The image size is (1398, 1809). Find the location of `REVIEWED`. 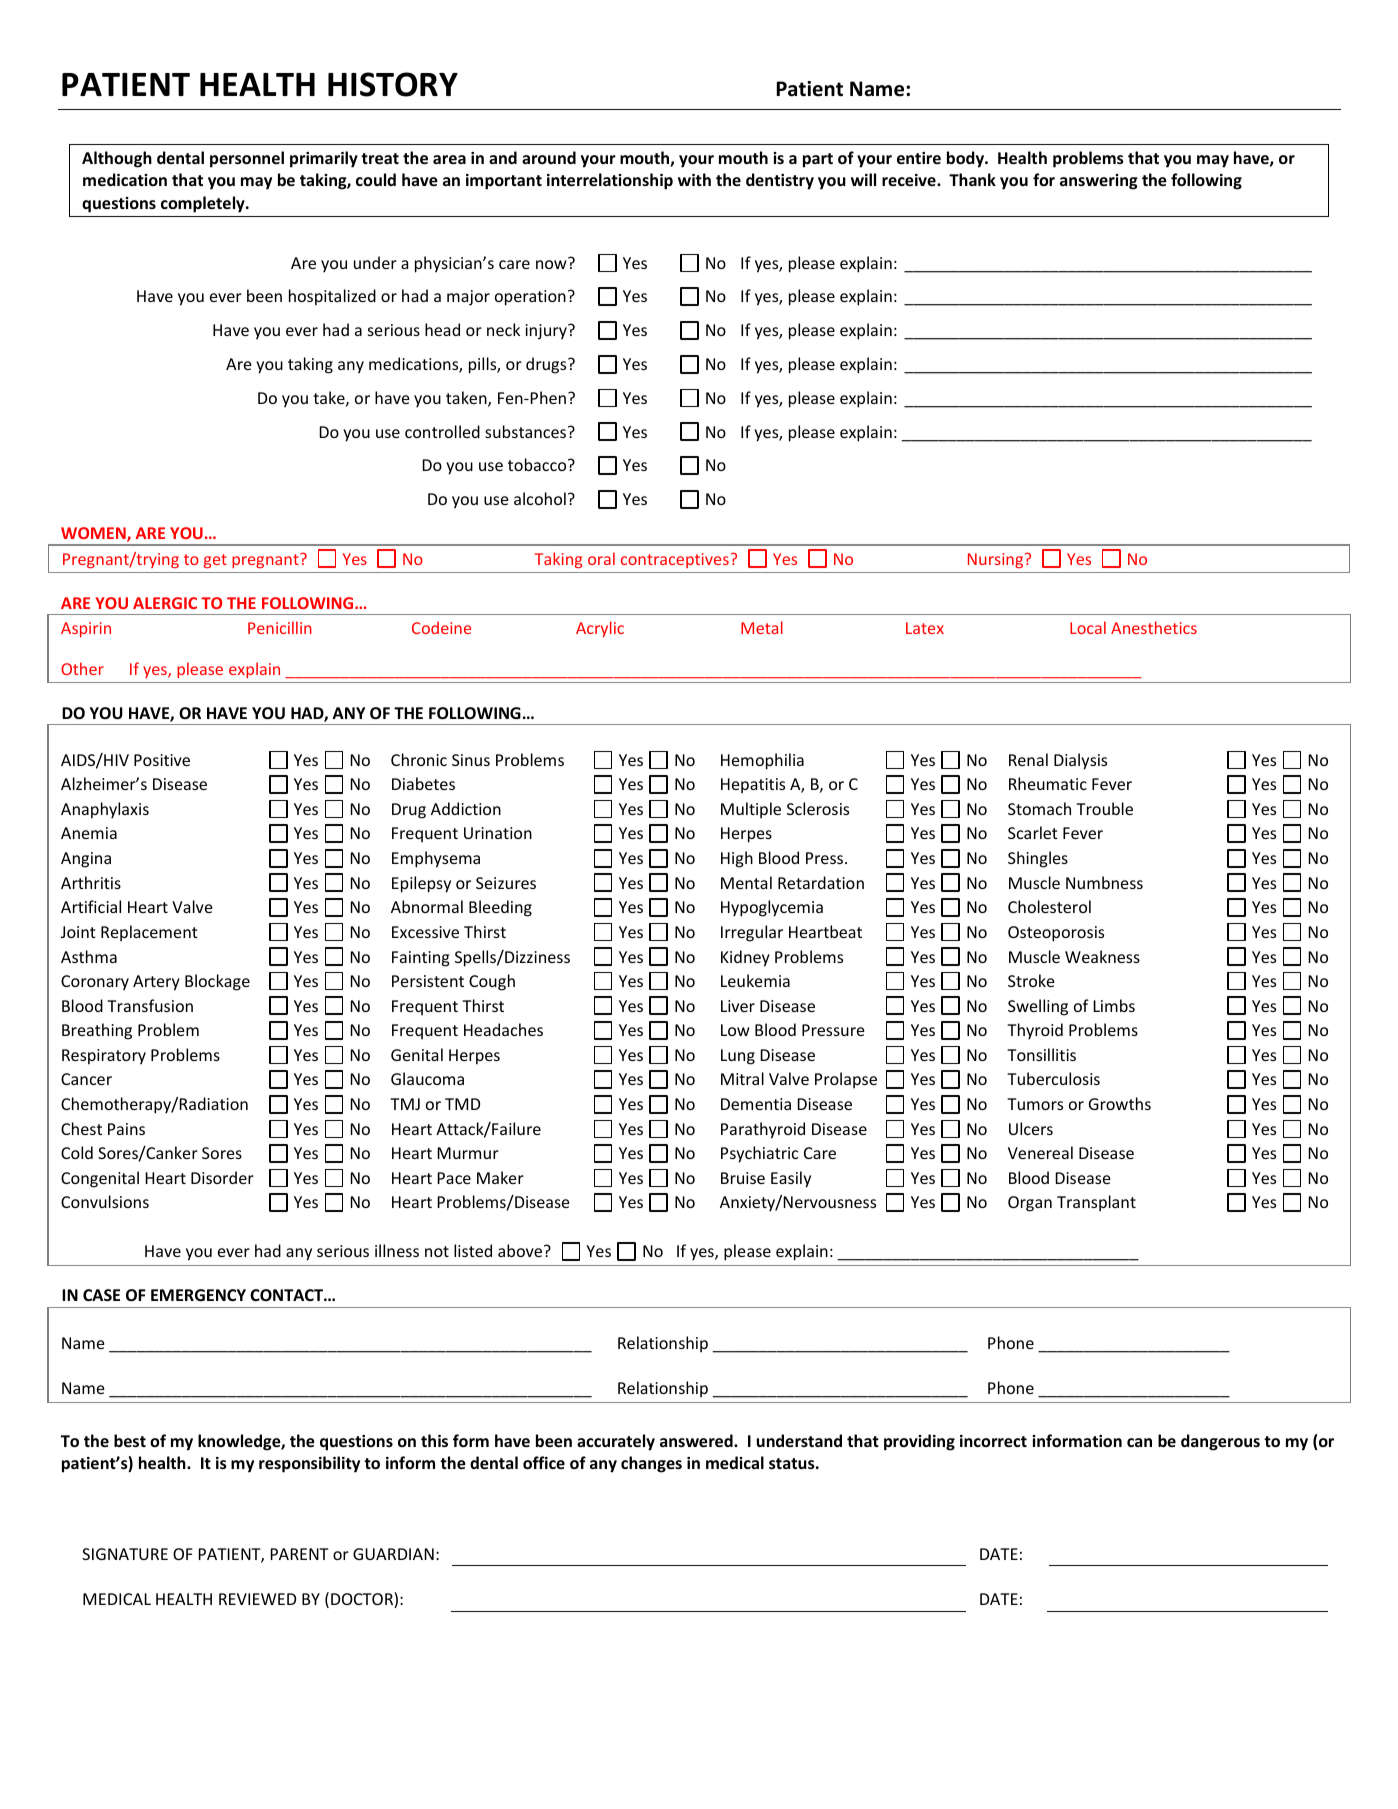

REVIEWED is located at coordinates (257, 1599).
